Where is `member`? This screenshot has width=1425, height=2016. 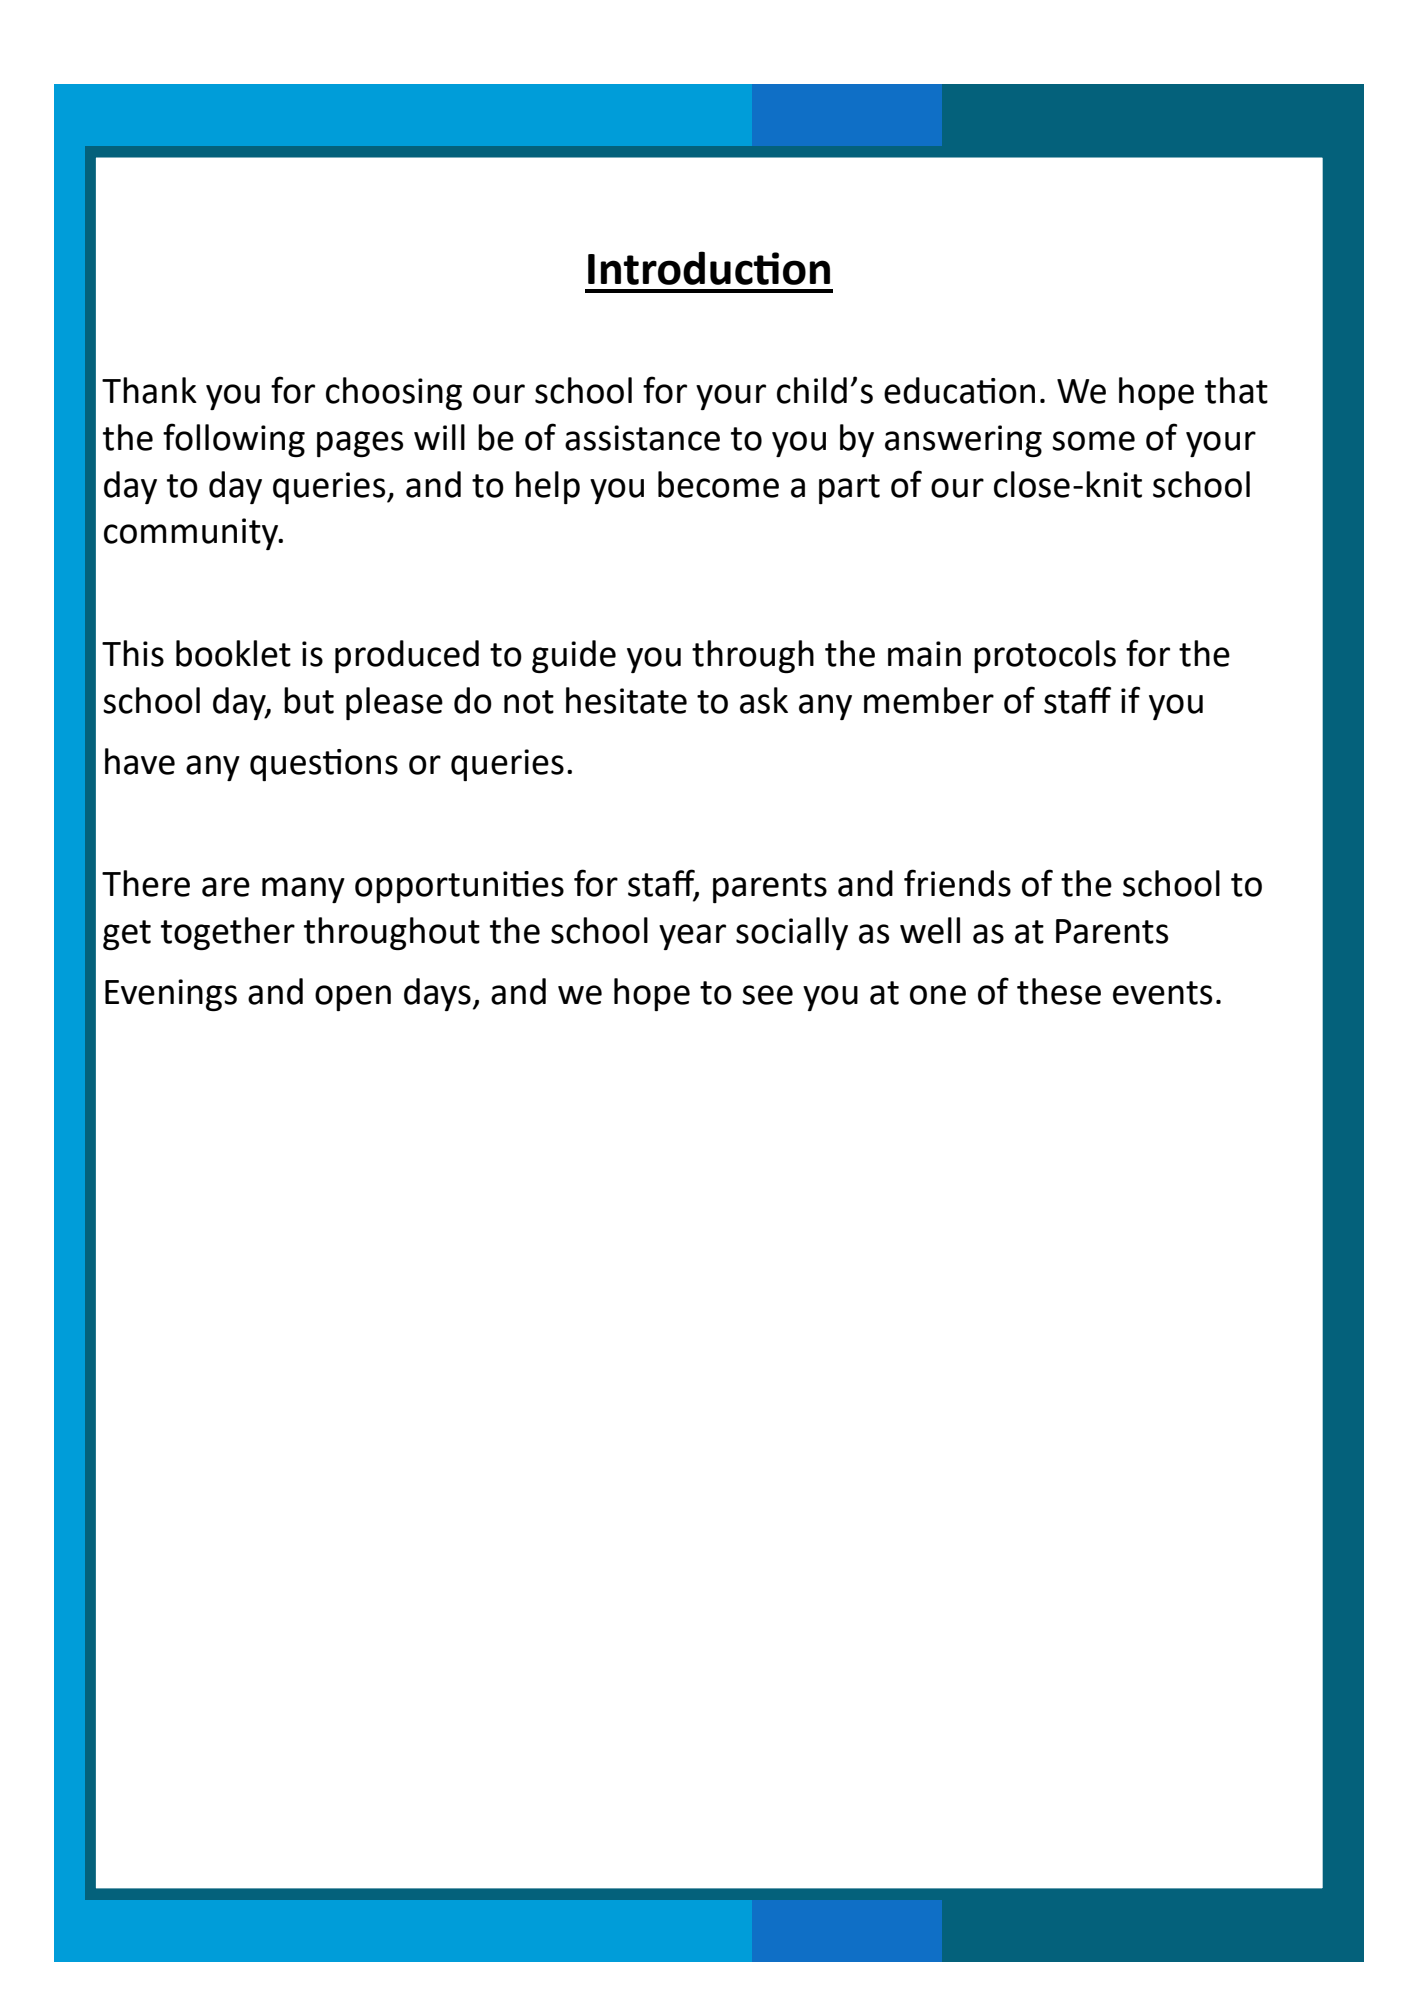
member is located at coordinates (929, 700).
